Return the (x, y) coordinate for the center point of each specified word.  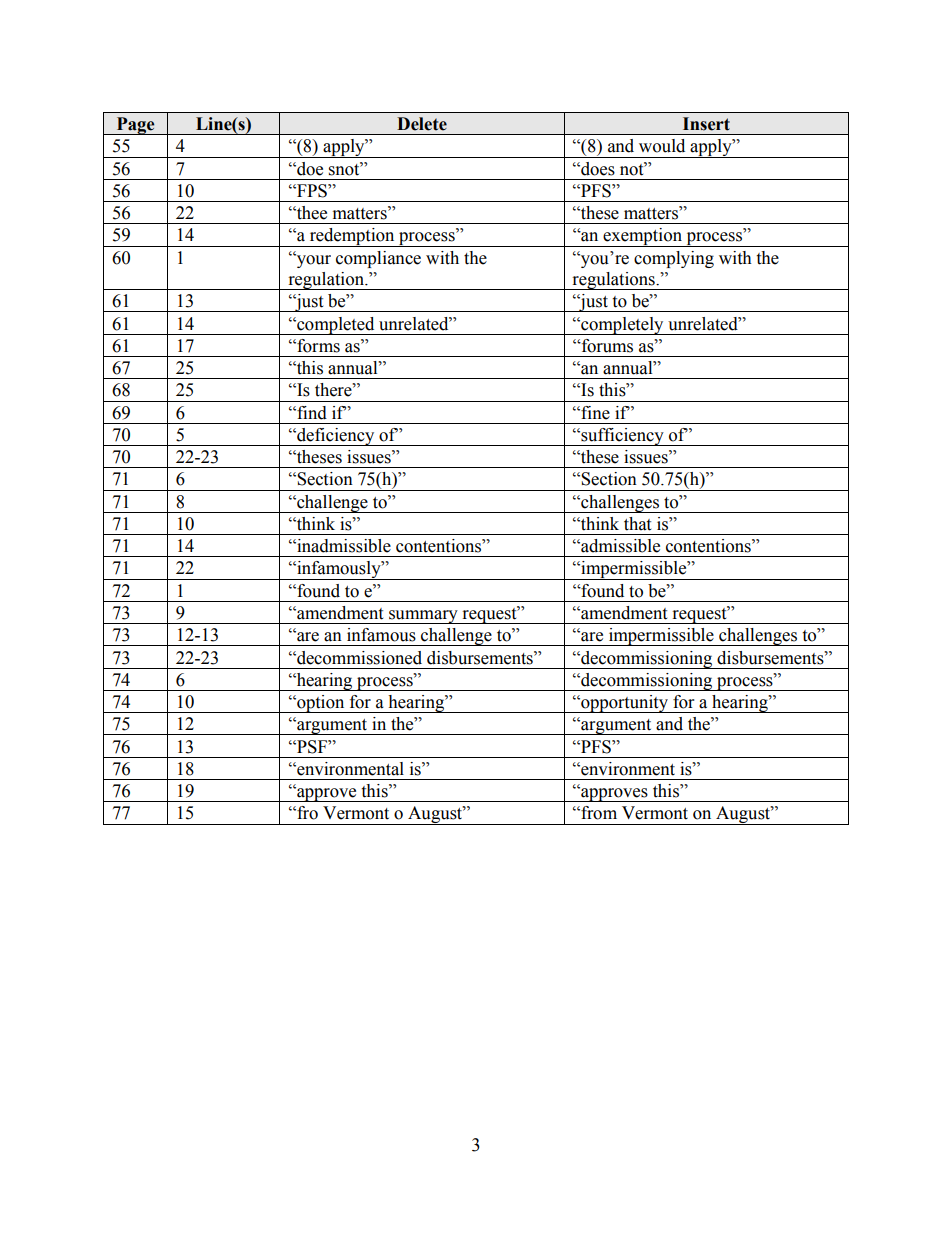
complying (674, 259)
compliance (378, 259)
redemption (352, 237)
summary (423, 617)
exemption (643, 237)
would (662, 146)
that (637, 524)
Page (135, 126)
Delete (422, 124)
